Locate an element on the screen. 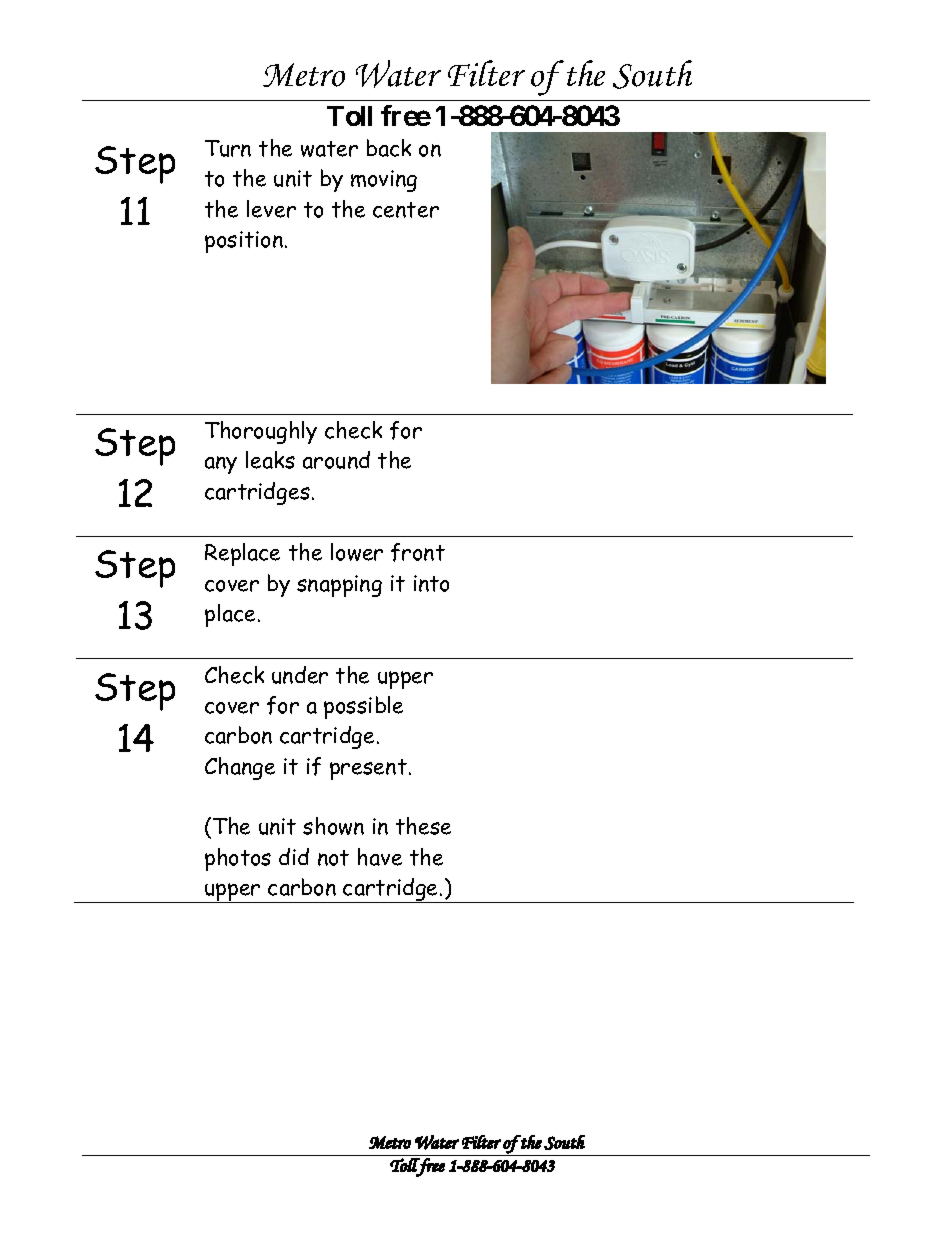 This screenshot has height=1233, width=952. back is located at coordinates (389, 148).
